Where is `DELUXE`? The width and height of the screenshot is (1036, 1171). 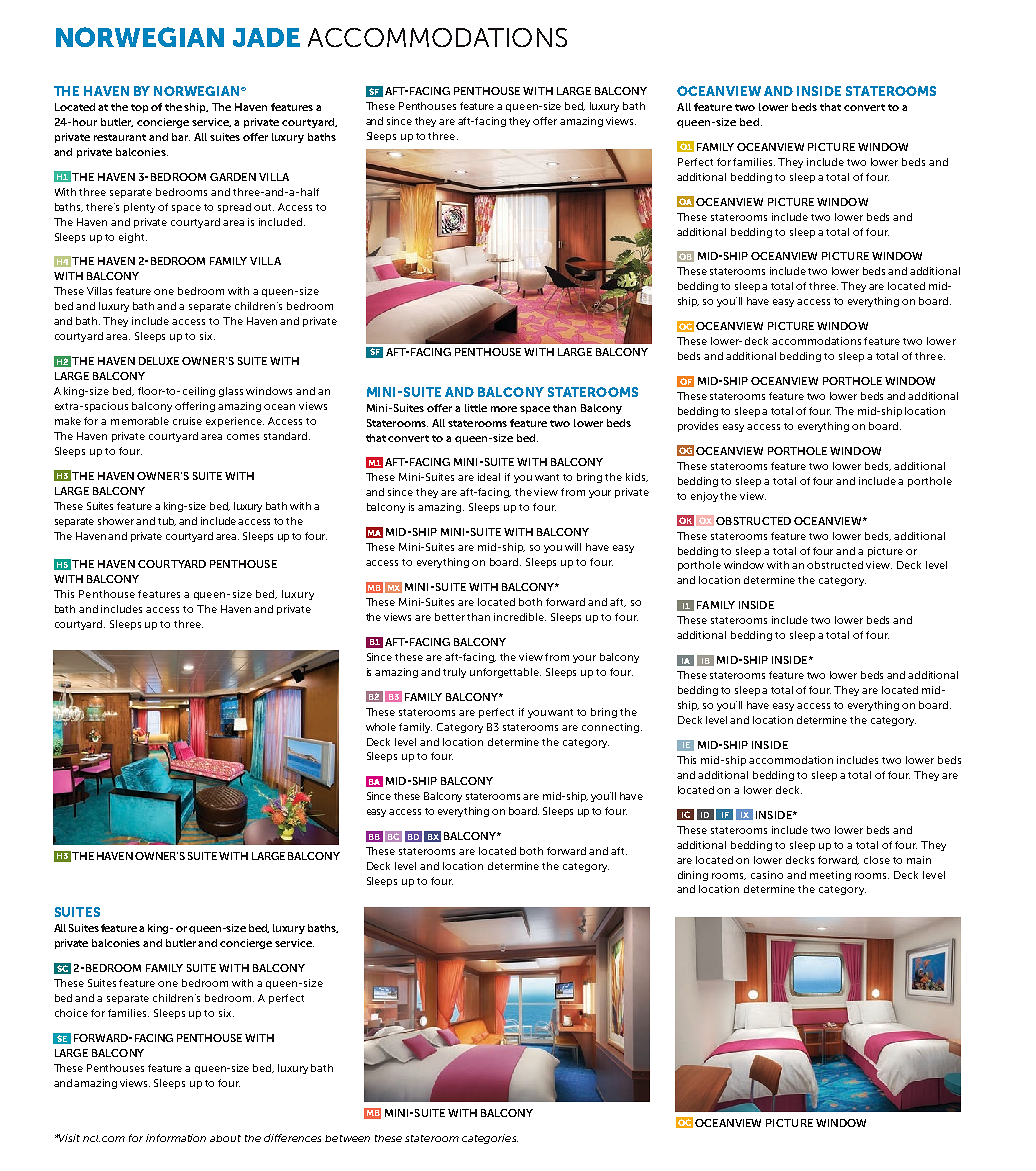 DELUXE is located at coordinates (159, 361).
